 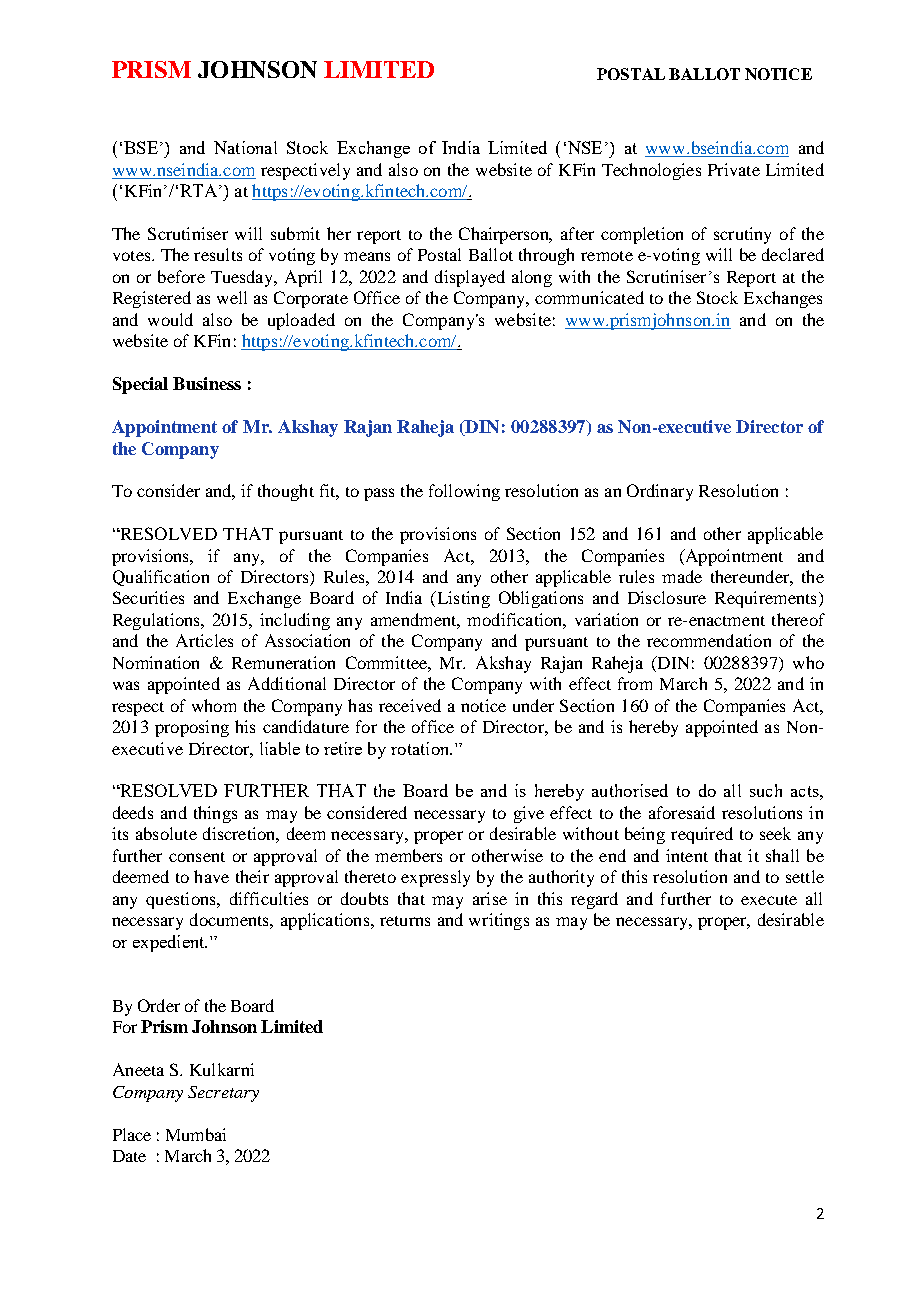 What do you see at coordinates (223, 1094) in the screenshot?
I see `Secretary` at bounding box center [223, 1094].
